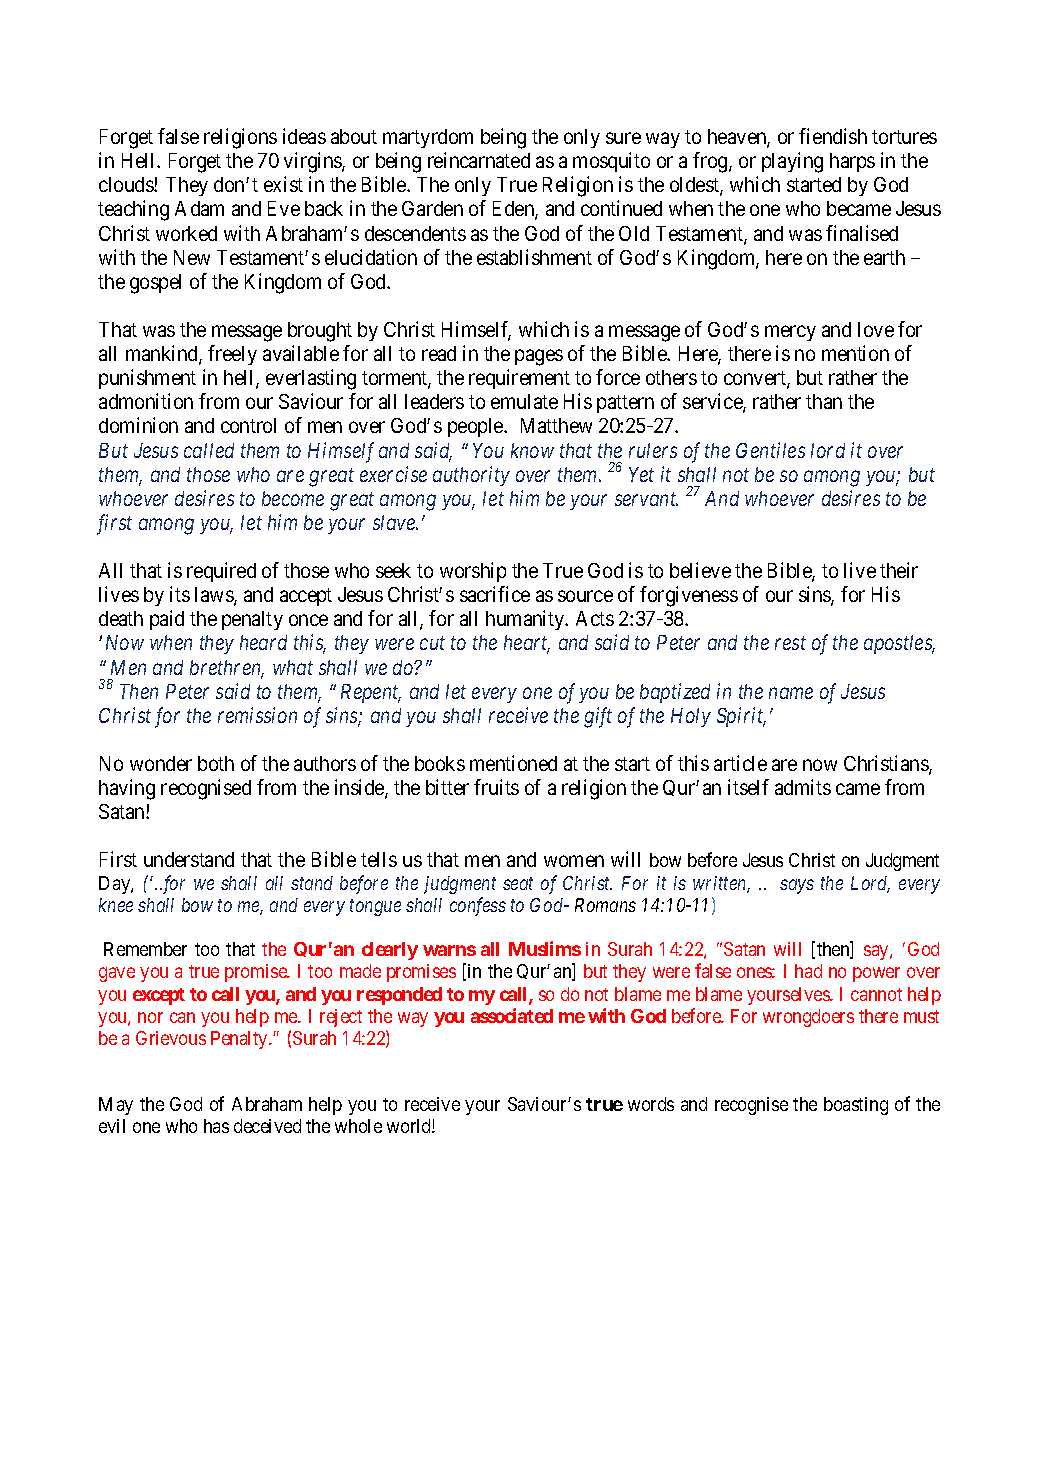  I want to click on control, so click(248, 425).
